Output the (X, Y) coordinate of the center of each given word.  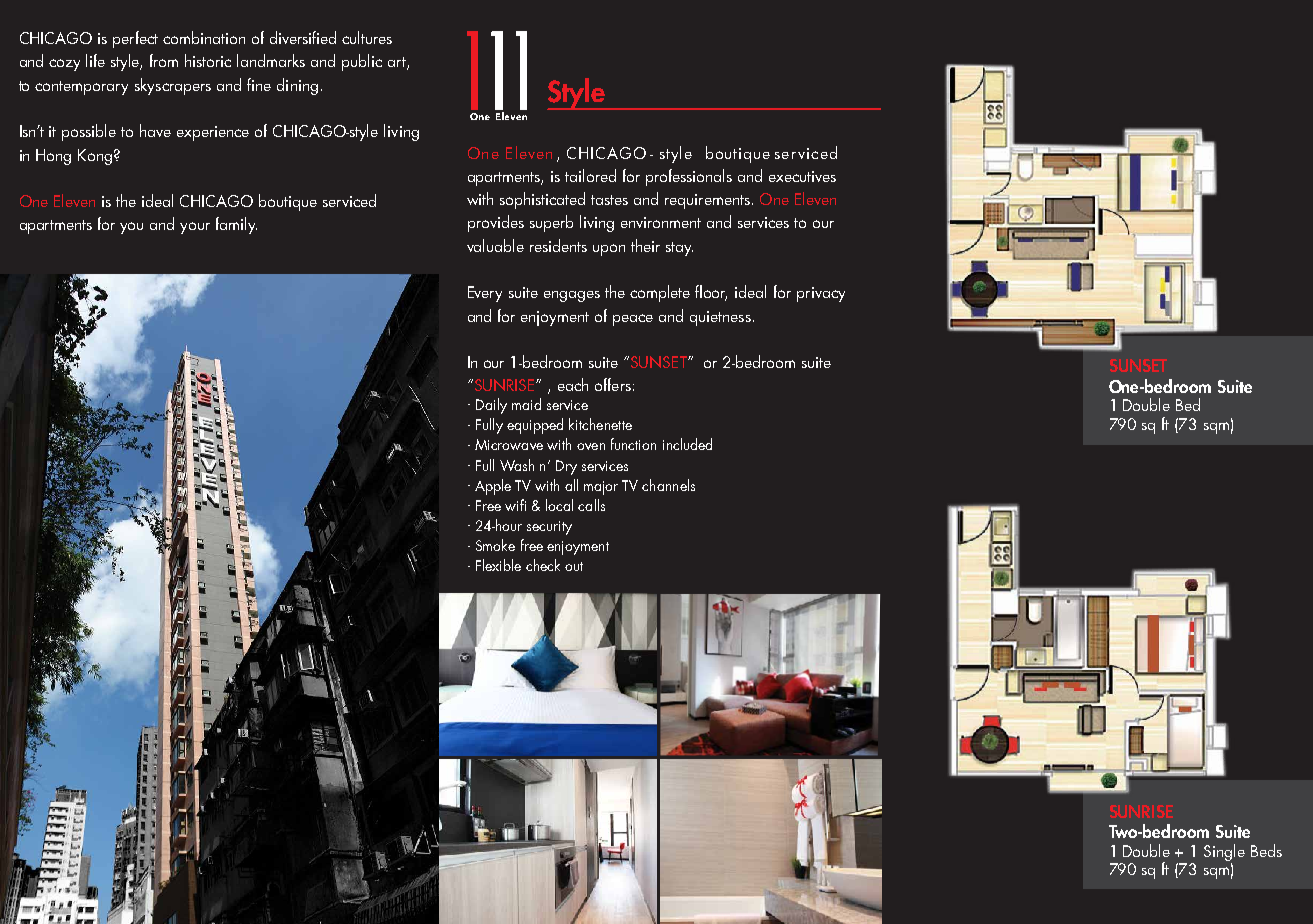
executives (802, 176)
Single (1224, 852)
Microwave (509, 444)
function (633, 444)
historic (208, 60)
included (687, 444)
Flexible (498, 565)
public (362, 62)
